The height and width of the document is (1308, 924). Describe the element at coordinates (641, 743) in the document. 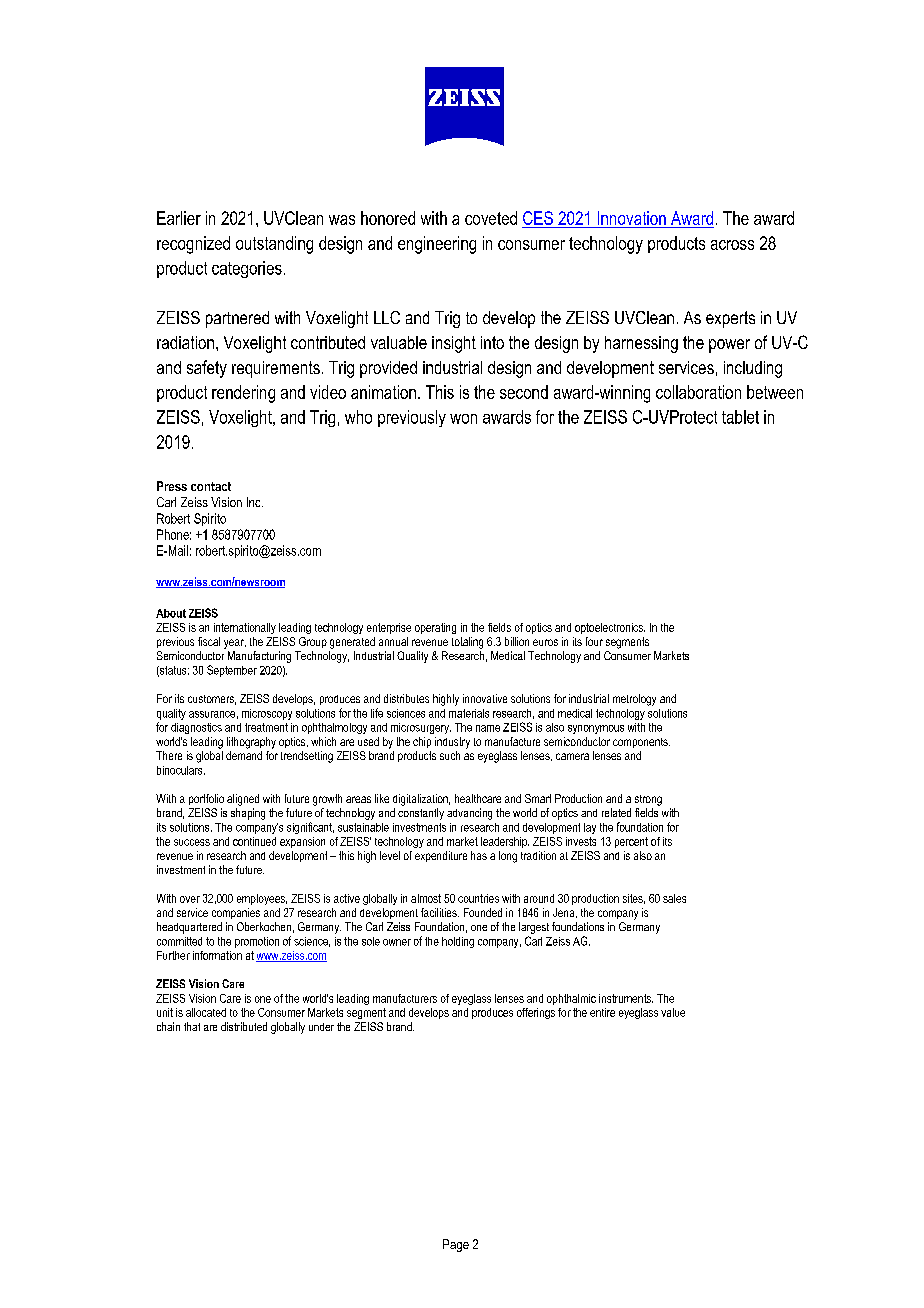

I see `components` at that location.
